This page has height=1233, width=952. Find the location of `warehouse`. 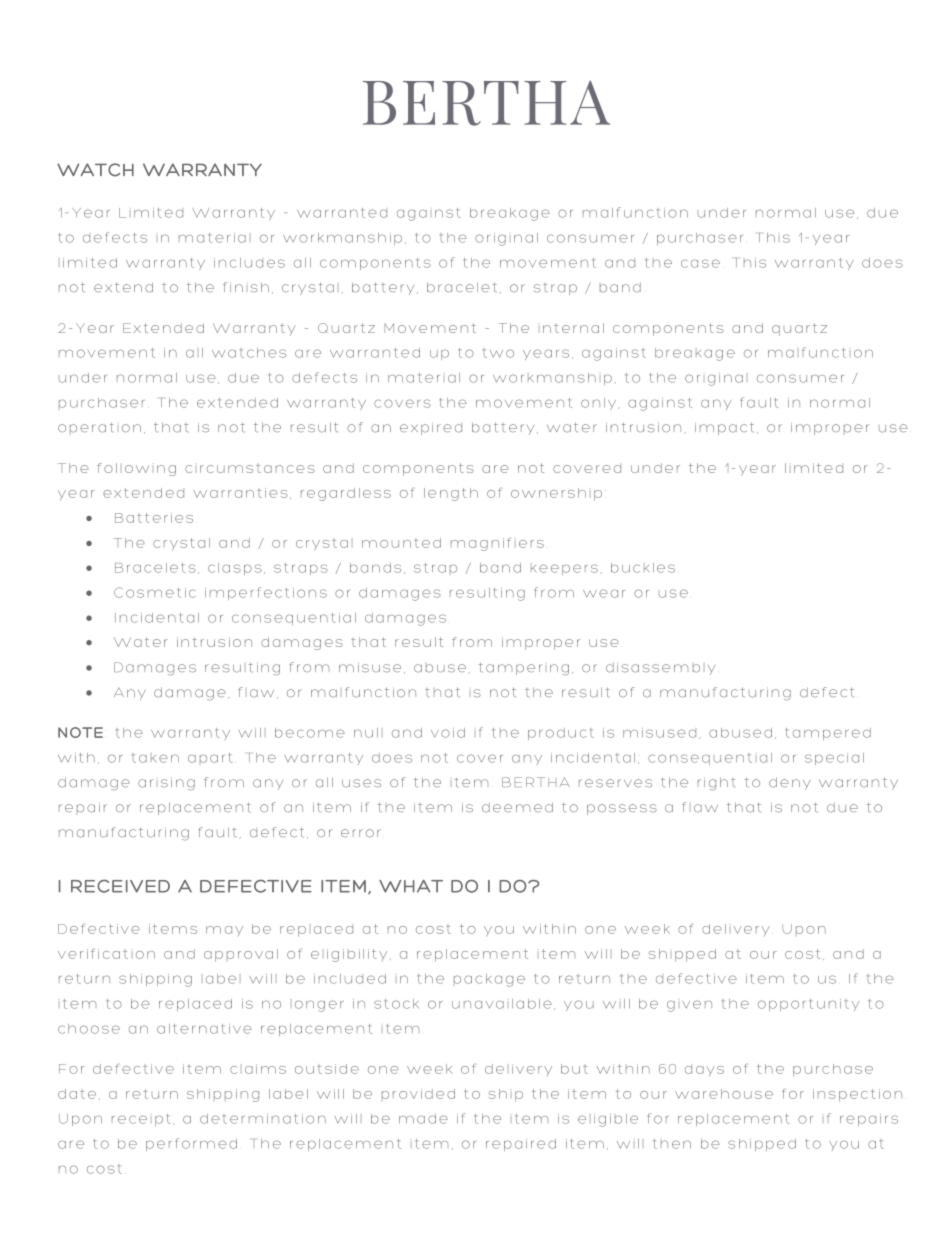

warehouse is located at coordinates (724, 1094).
